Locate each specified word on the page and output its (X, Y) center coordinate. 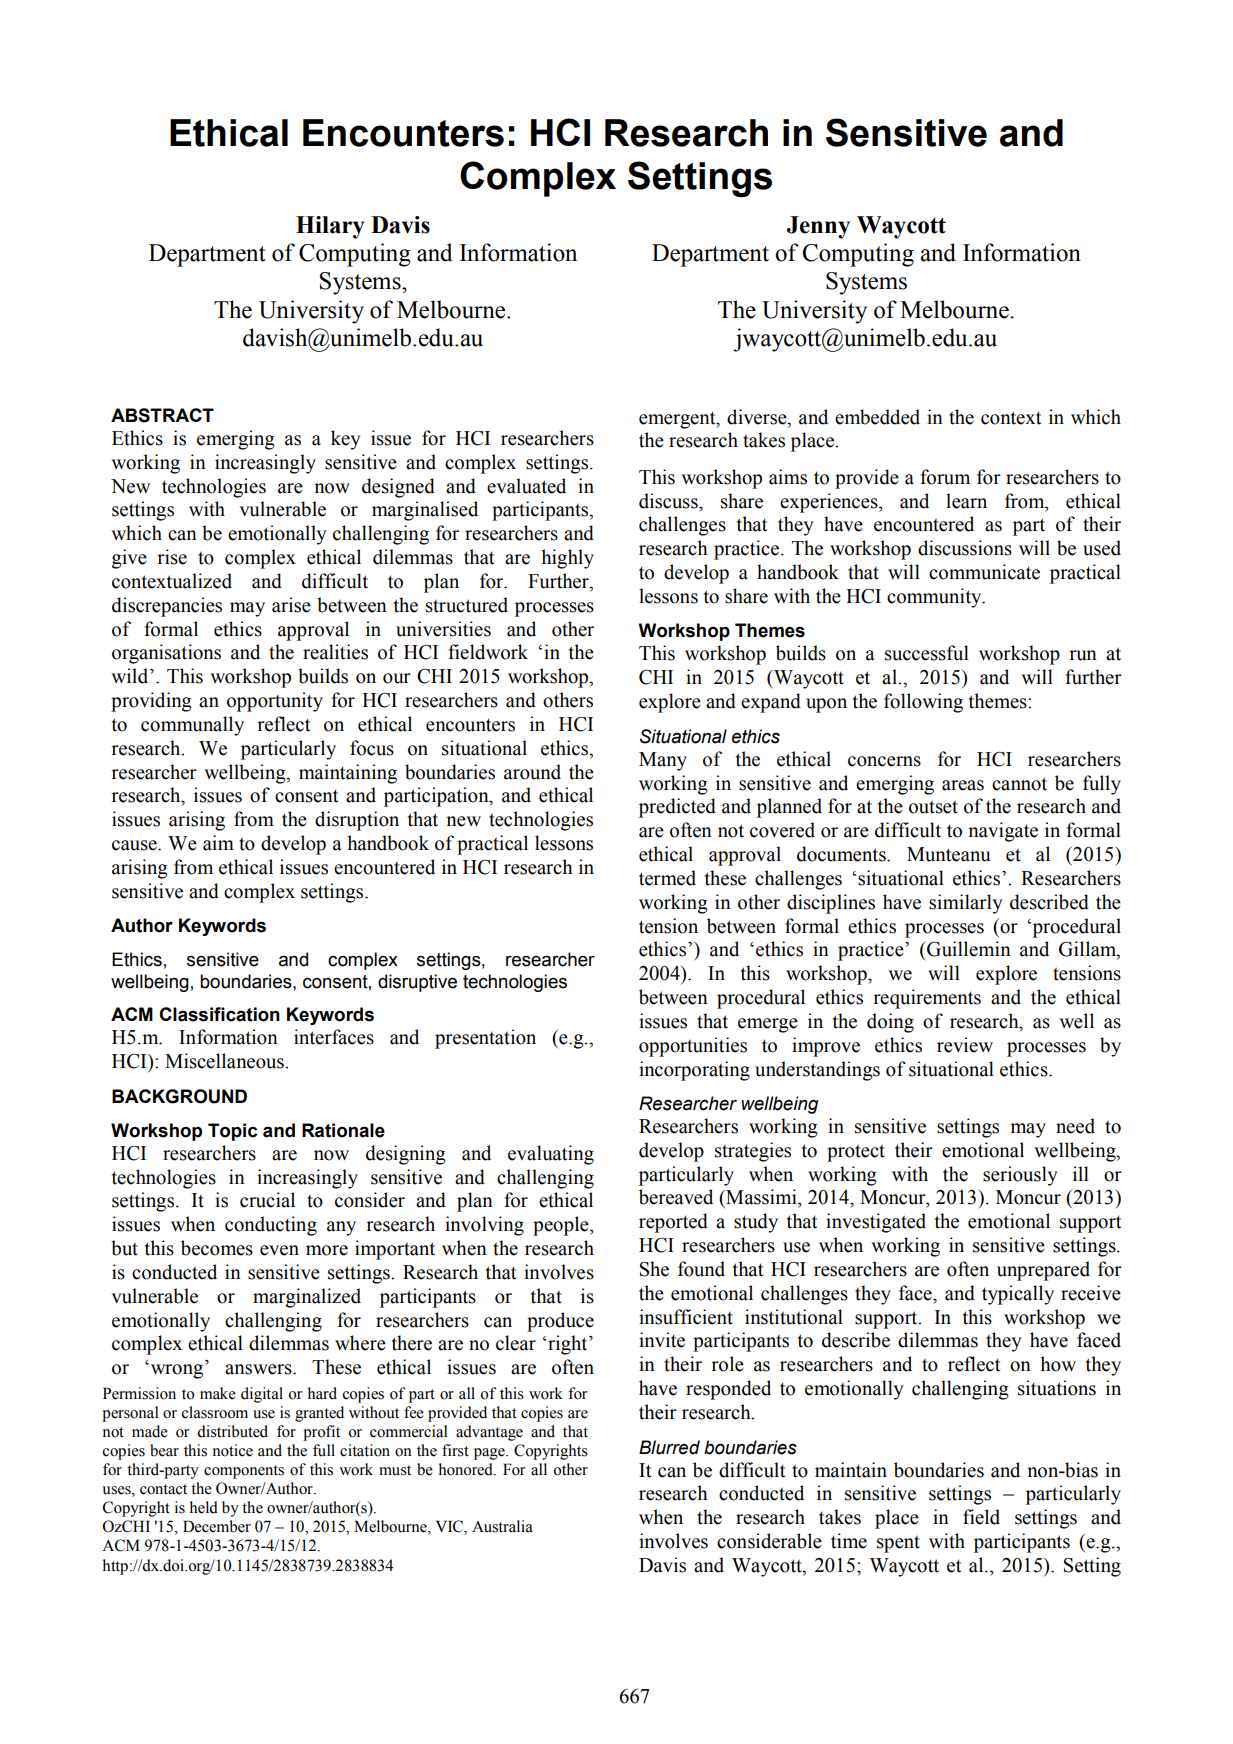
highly (567, 559)
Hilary (330, 227)
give (129, 559)
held (204, 1507)
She (654, 1269)
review (965, 1045)
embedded (877, 417)
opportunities (693, 1047)
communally (192, 726)
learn (966, 501)
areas (963, 785)
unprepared (1043, 1271)
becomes (217, 1248)
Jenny (818, 227)
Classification (219, 1014)
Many (663, 761)
